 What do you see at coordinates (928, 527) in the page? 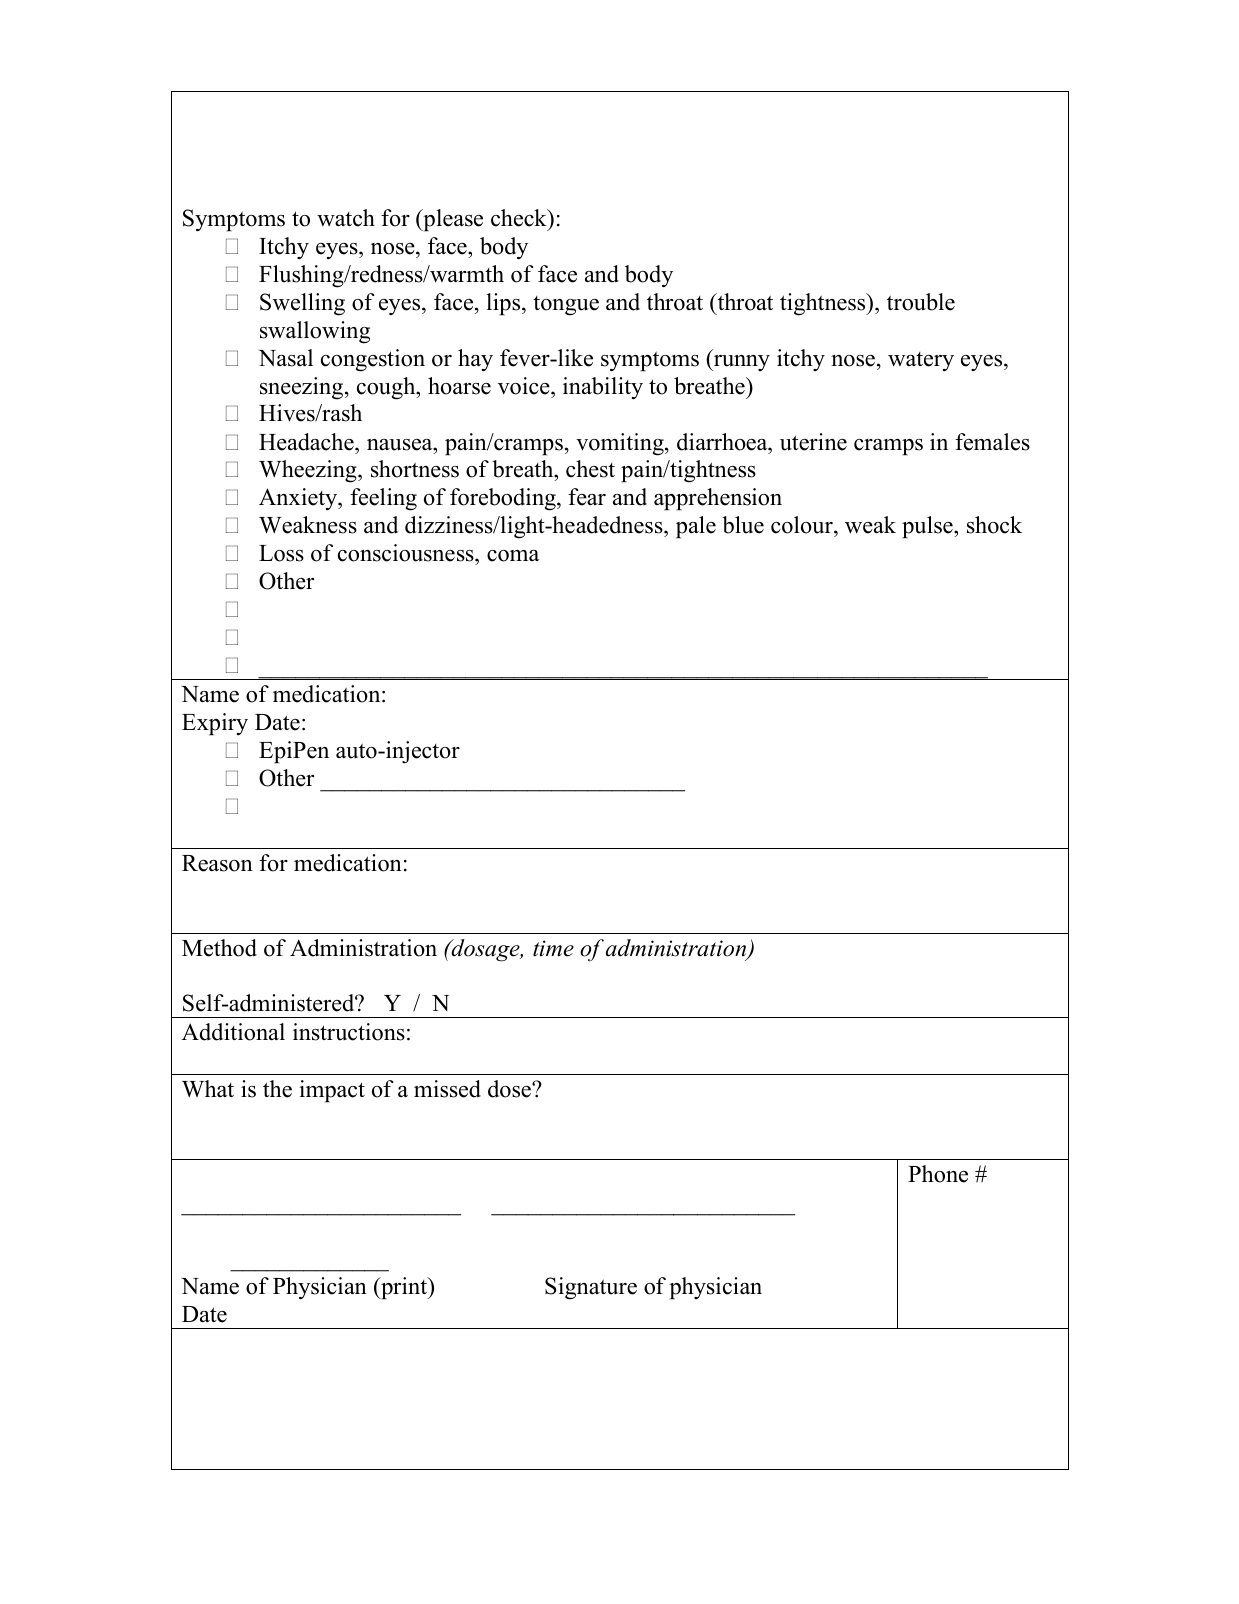
I see `pulse` at bounding box center [928, 527].
